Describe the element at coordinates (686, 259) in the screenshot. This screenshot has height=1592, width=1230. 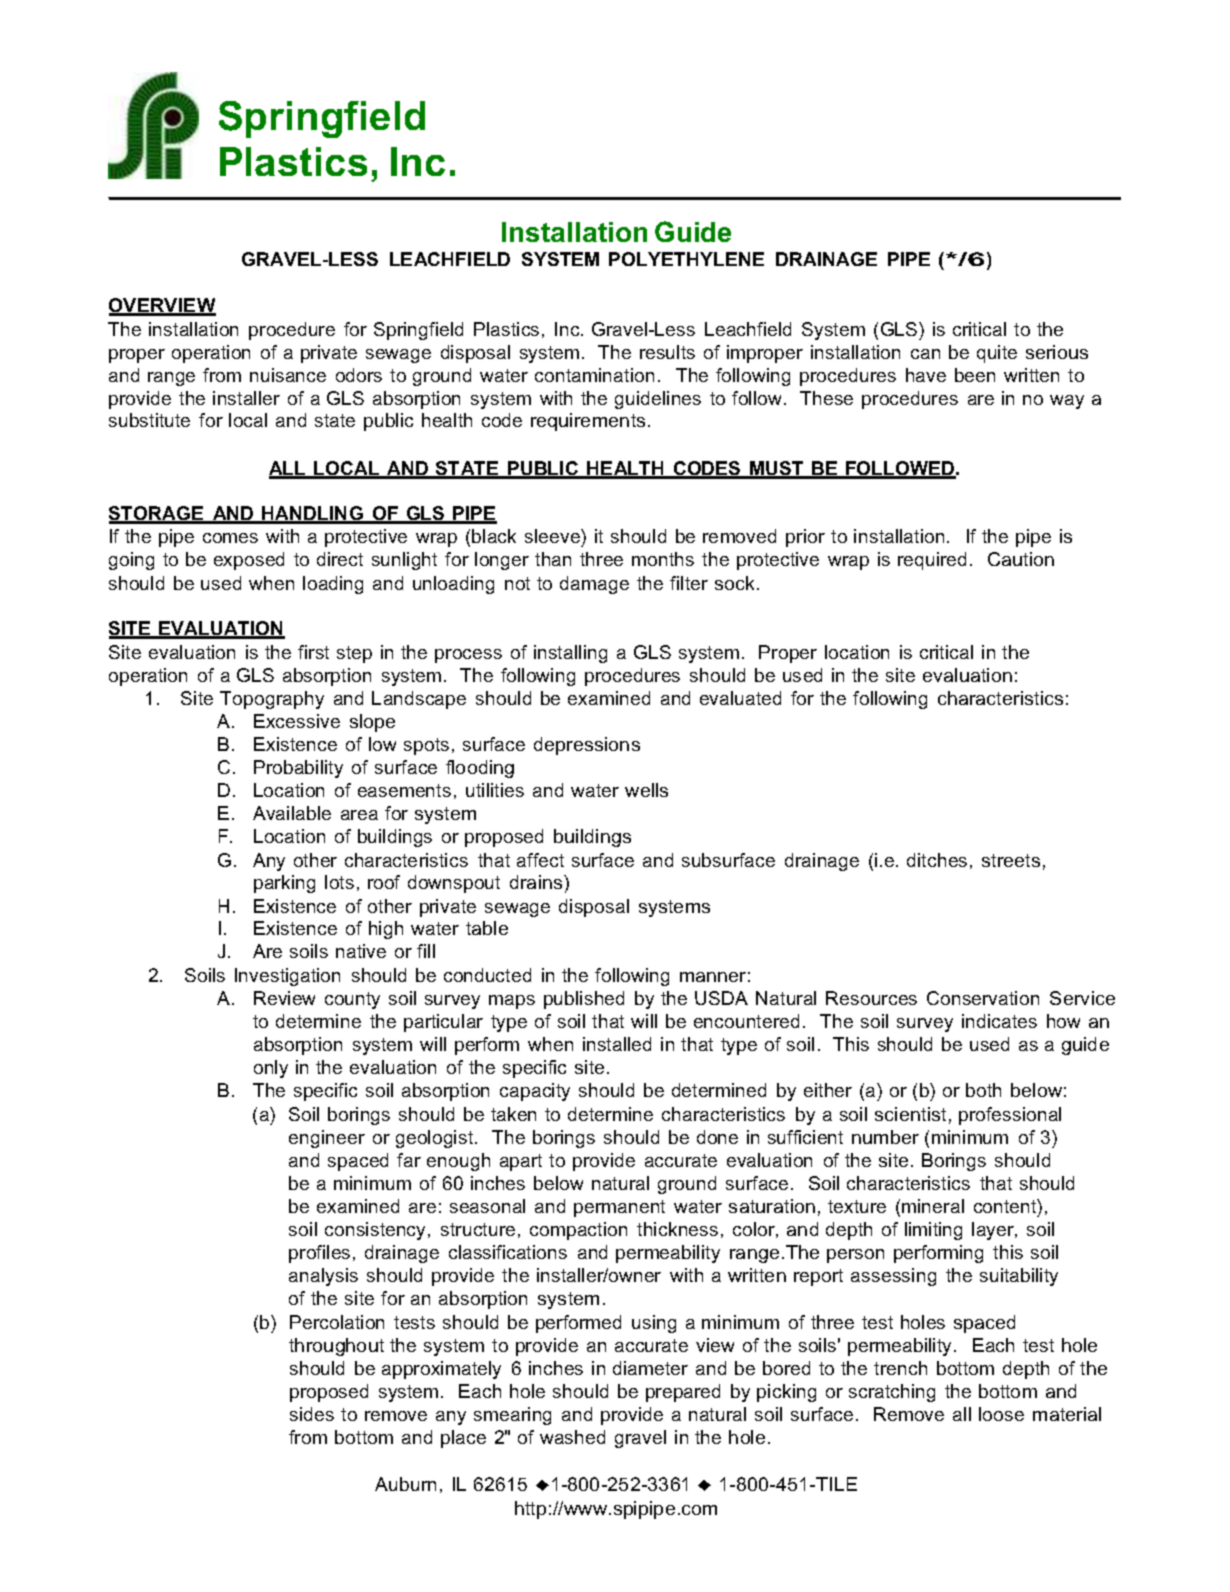
I see `POLYETHYLENE` at that location.
